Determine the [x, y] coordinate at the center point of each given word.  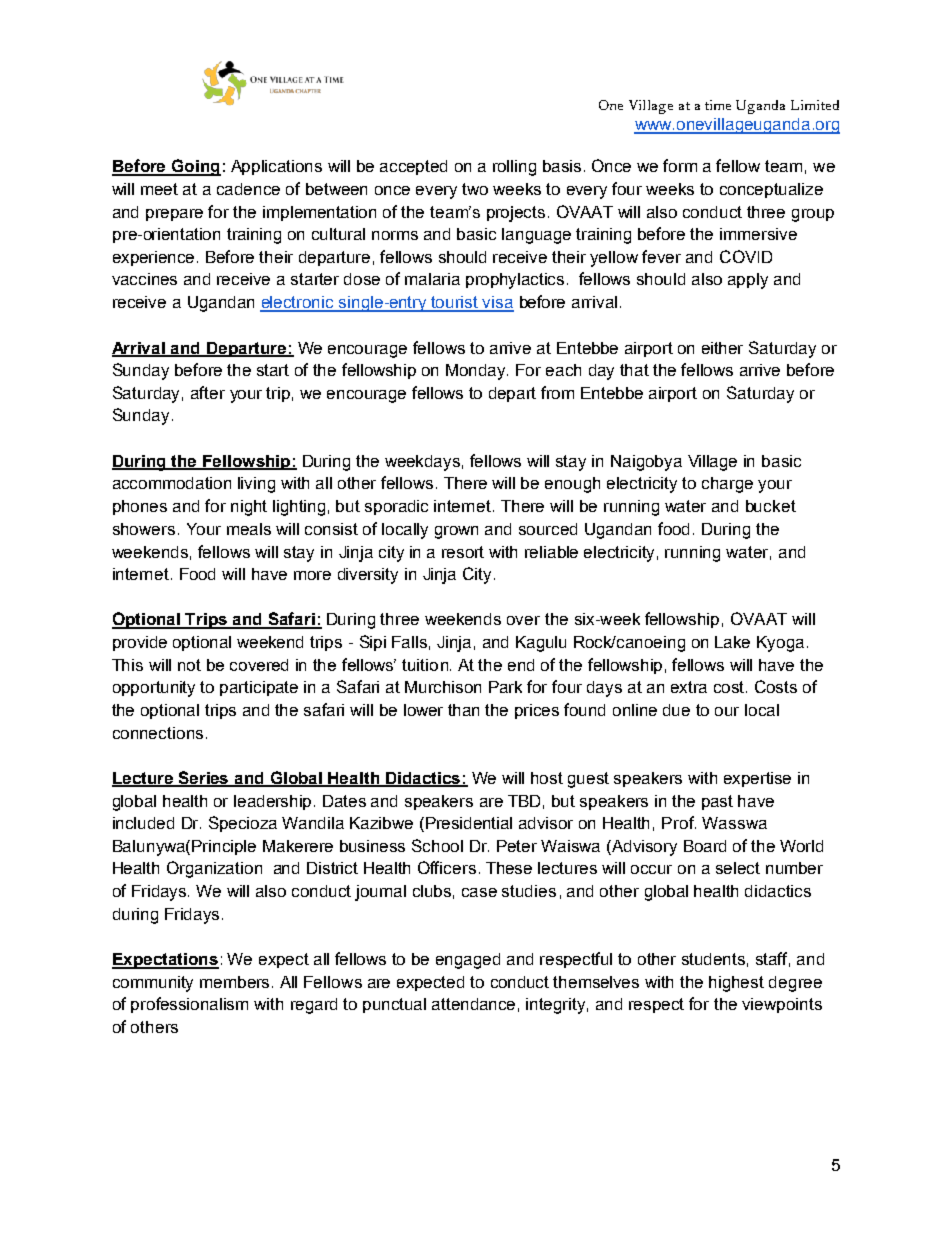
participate [259, 688]
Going [195, 167]
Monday [477, 372]
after [208, 392]
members [236, 982]
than [463, 710]
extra [689, 687]
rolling [514, 168]
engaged [468, 961]
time [718, 105]
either [722, 348]
